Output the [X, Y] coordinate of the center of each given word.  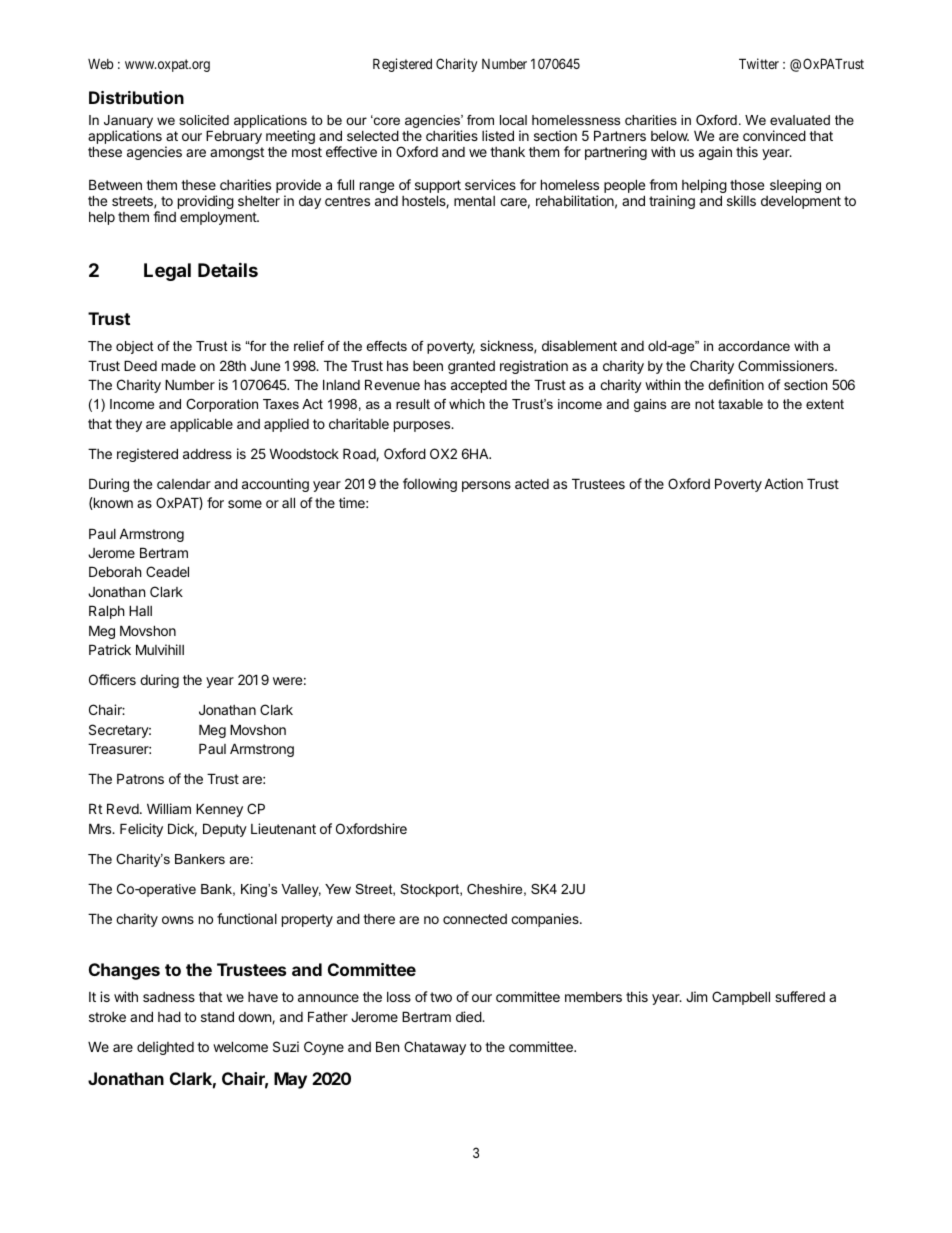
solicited [204, 120]
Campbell [741, 998]
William [169, 808]
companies [546, 920]
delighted [165, 1048]
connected [475, 919]
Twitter [759, 63]
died [469, 1016]
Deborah [115, 571]
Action [783, 483]
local [513, 120]
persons [486, 486]
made [179, 366]
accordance [754, 346]
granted [471, 367]
